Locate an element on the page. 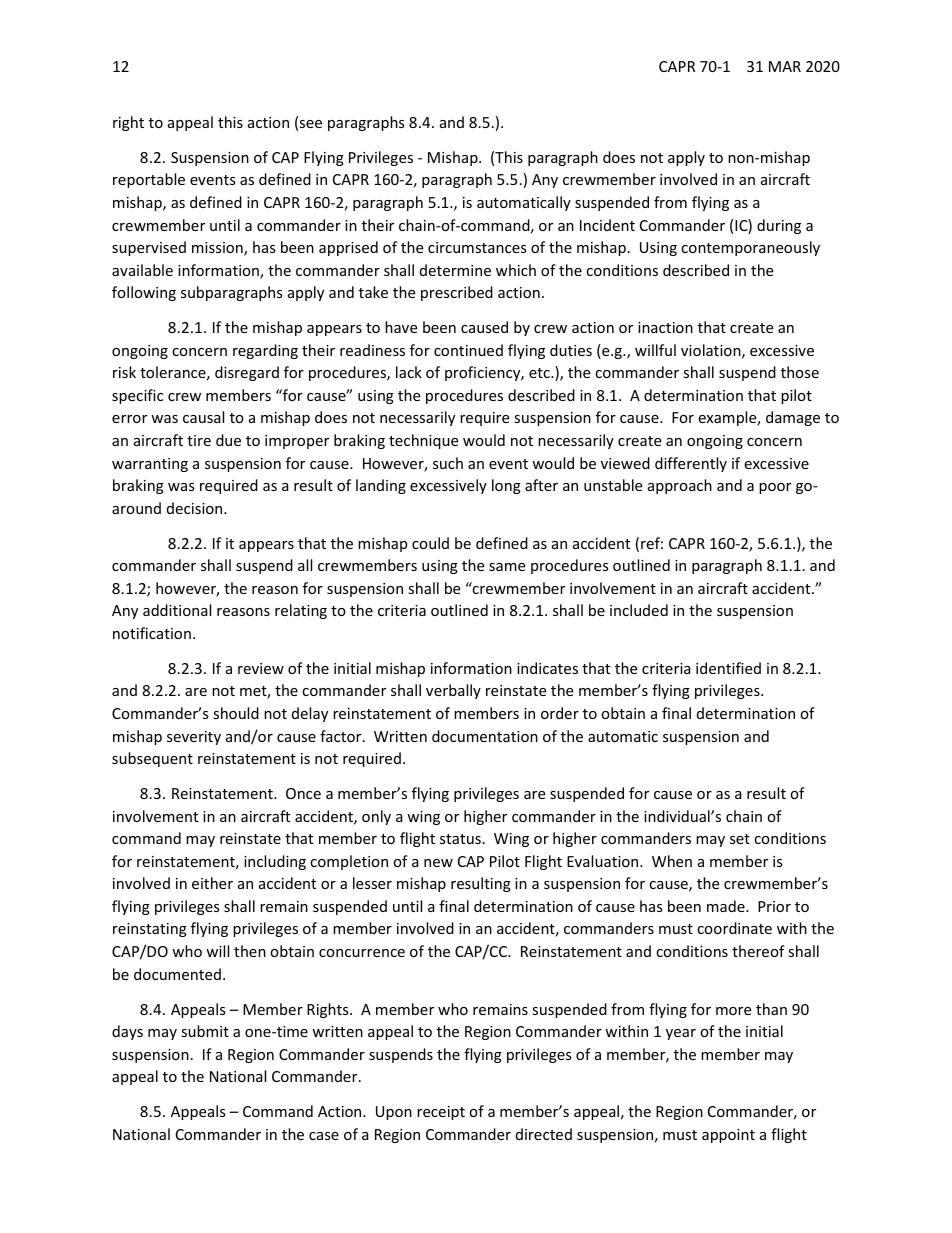 The width and height of the page is (952, 1233). circumstances is located at coordinates (477, 247).
